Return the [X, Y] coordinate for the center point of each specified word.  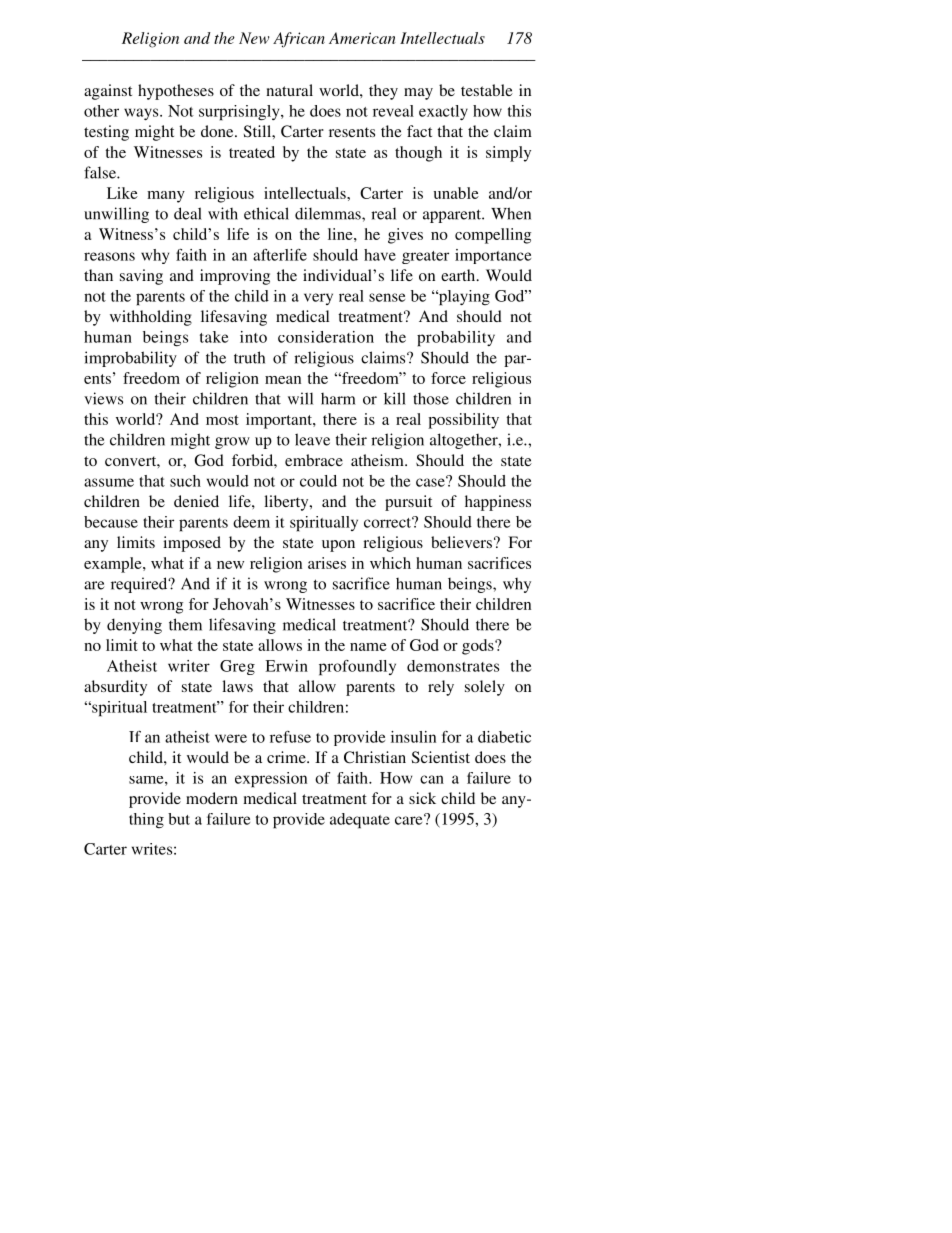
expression [271, 780]
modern [212, 798]
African [299, 40]
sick [422, 798]
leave [312, 439]
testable [487, 90]
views [103, 398]
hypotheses [176, 92]
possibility [463, 421]
